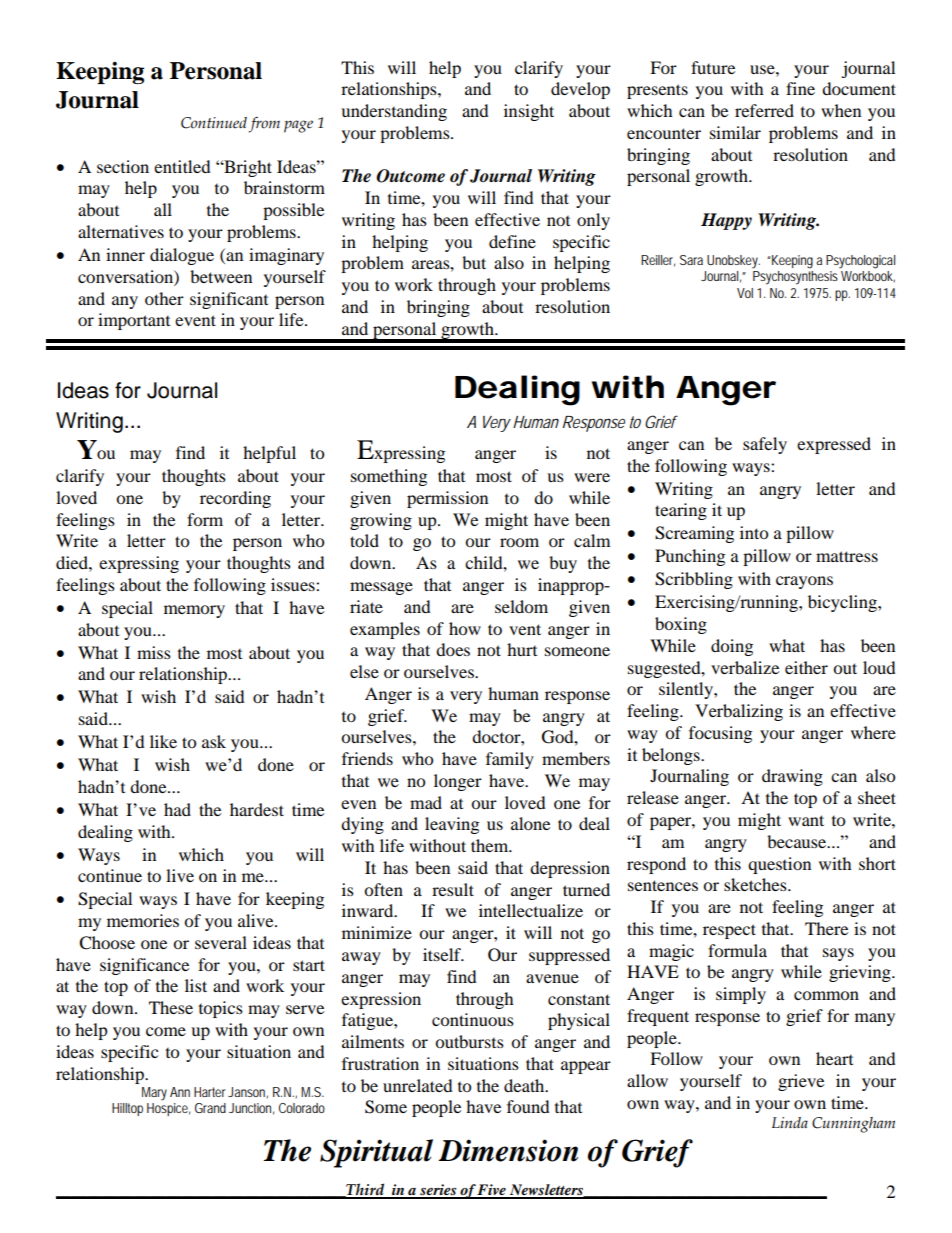 The height and width of the page is (1233, 952). I want to click on Vol, so click(745, 293).
